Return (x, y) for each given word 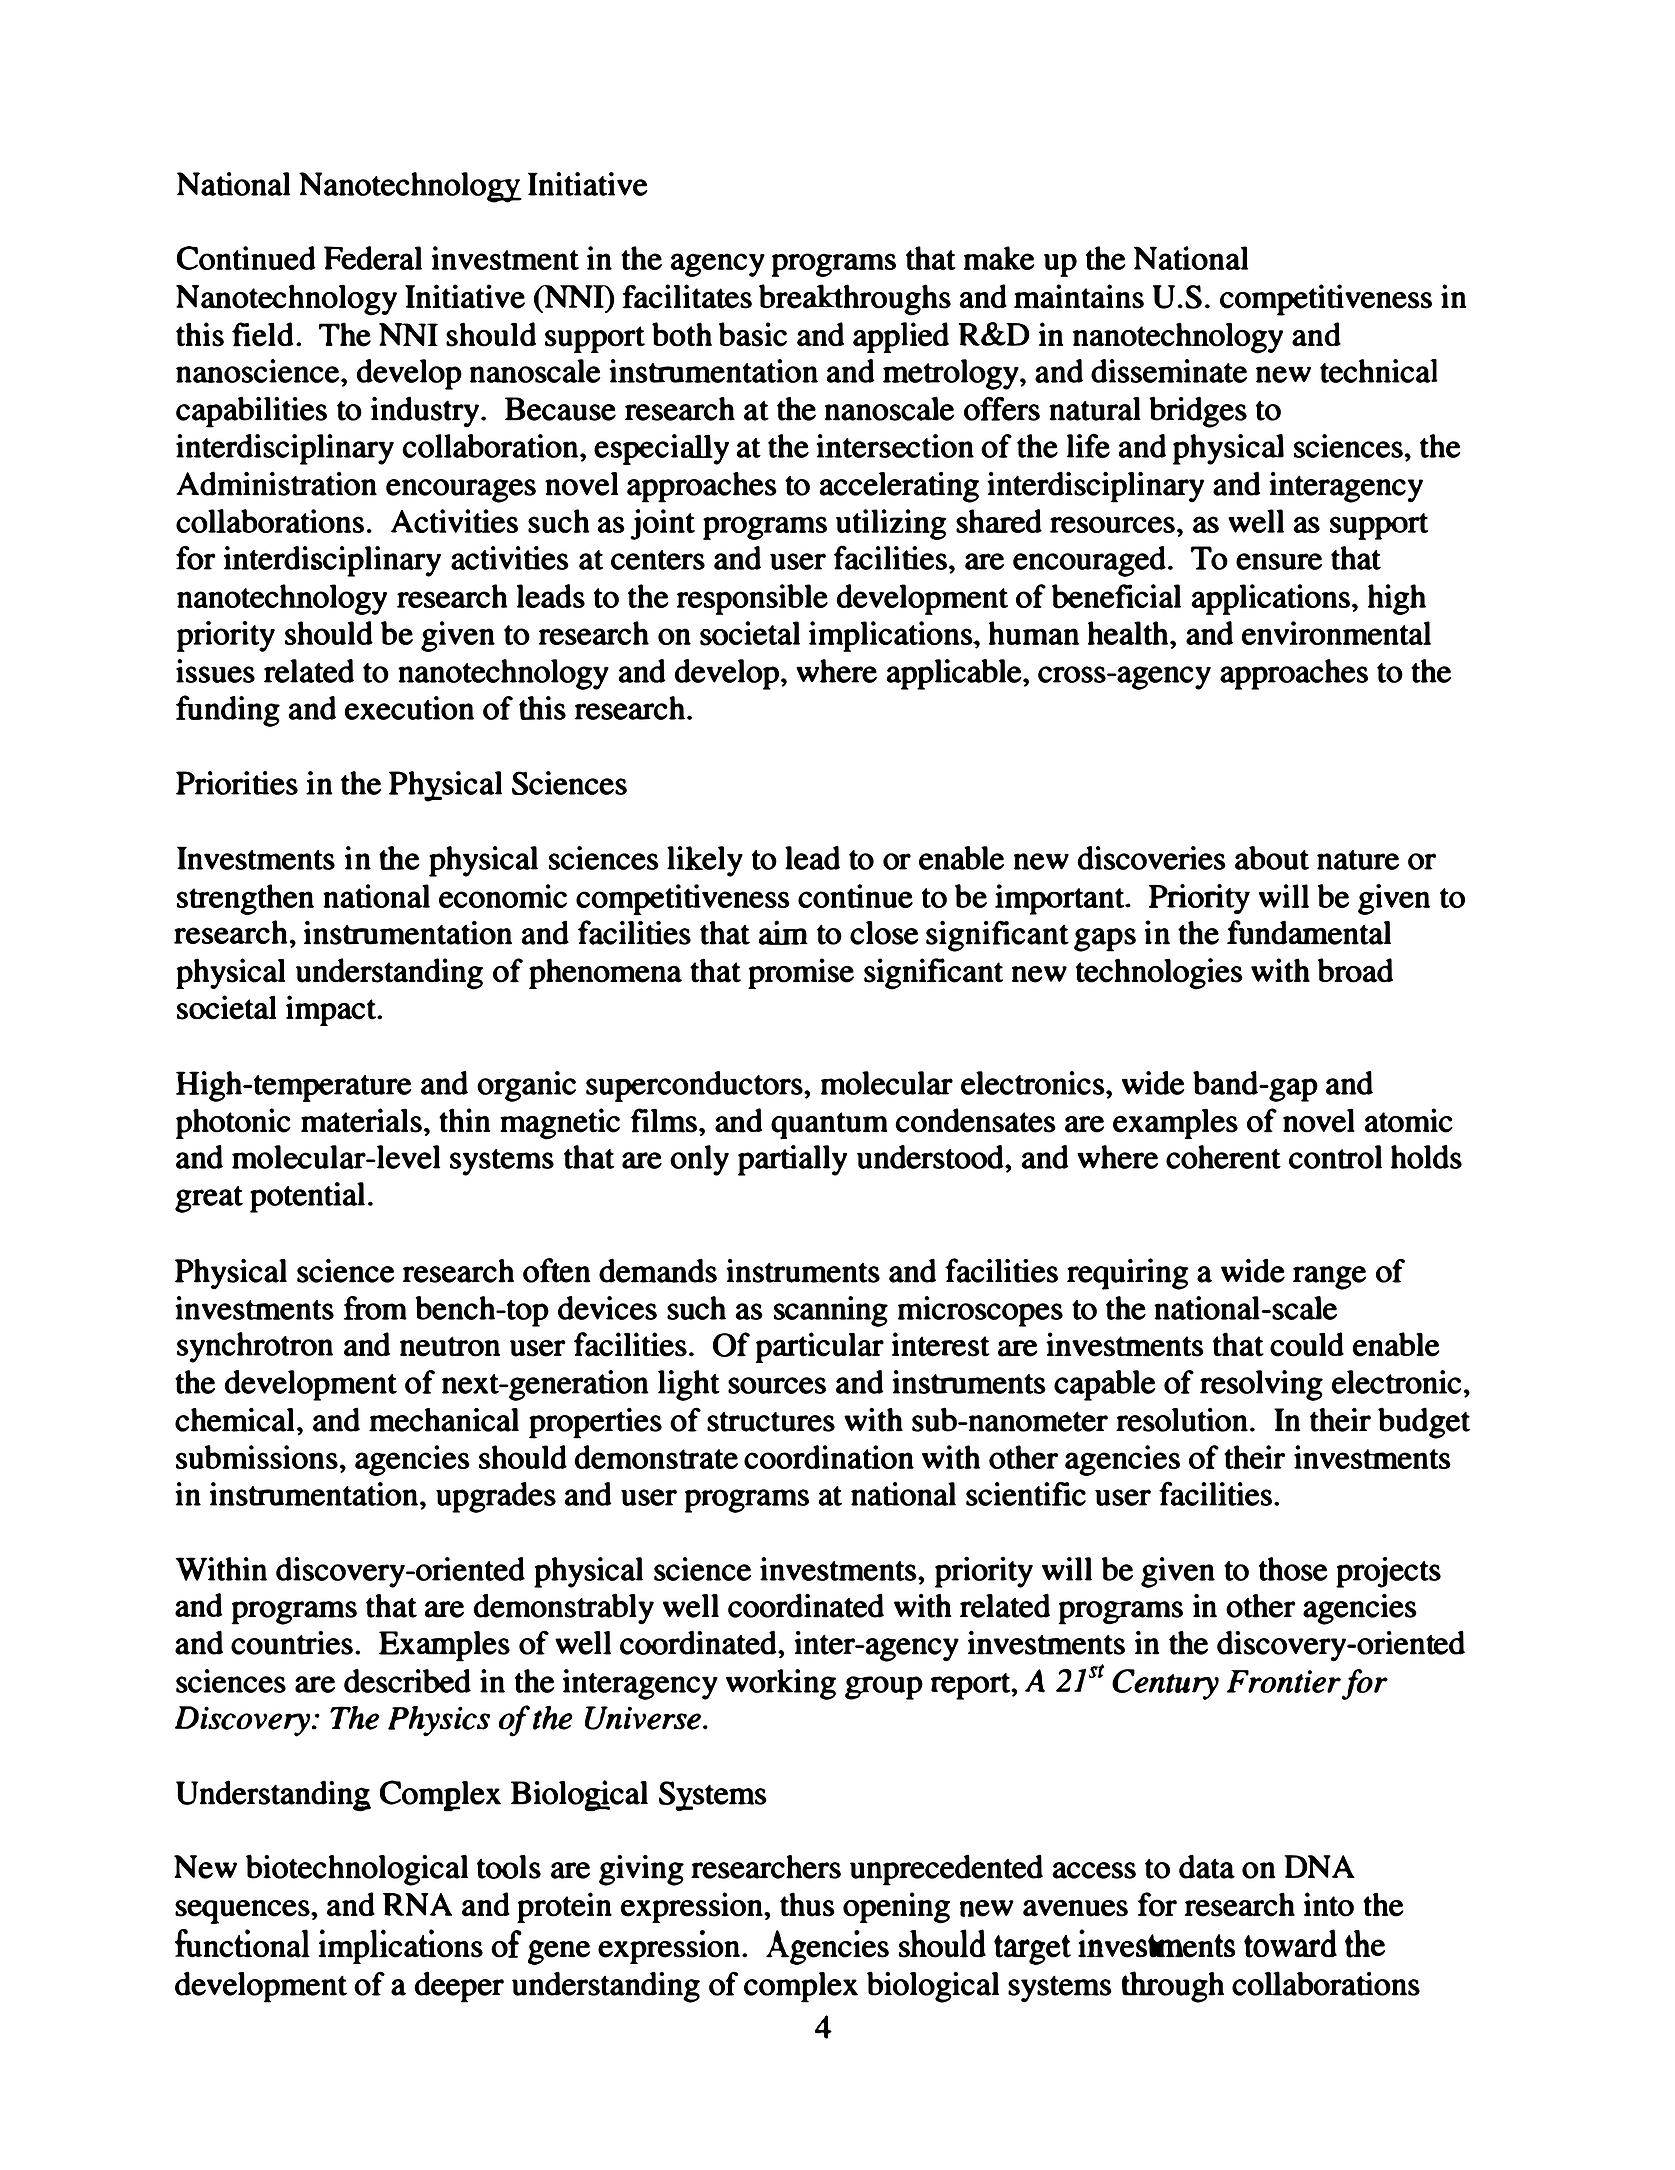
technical (1379, 371)
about (1272, 858)
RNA (417, 1904)
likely (705, 861)
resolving (1261, 1385)
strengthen (245, 899)
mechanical (444, 1420)
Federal (373, 258)
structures (771, 1421)
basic (753, 334)
